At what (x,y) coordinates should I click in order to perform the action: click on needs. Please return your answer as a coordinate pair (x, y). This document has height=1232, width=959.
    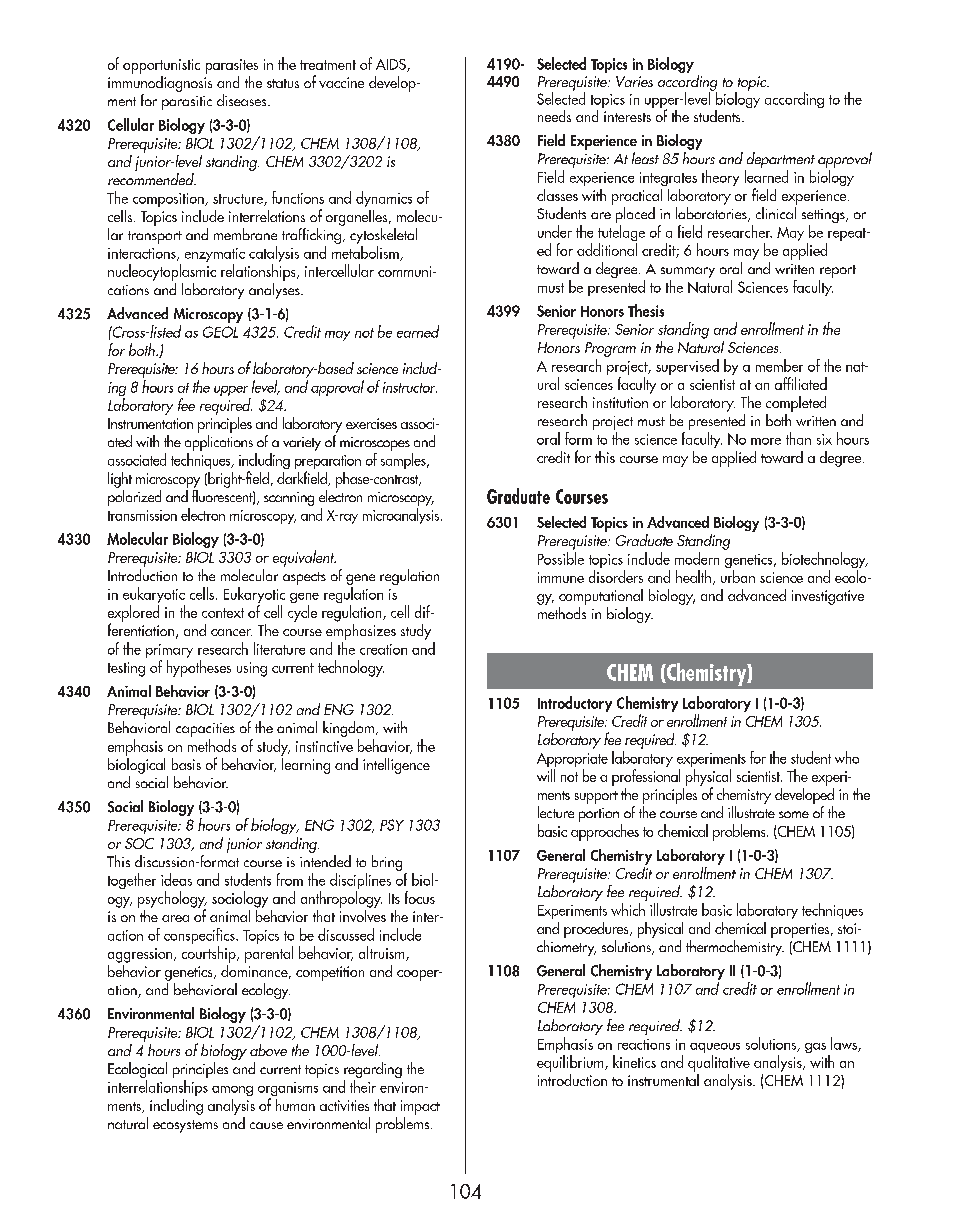
    Looking at the image, I should click on (554, 116).
